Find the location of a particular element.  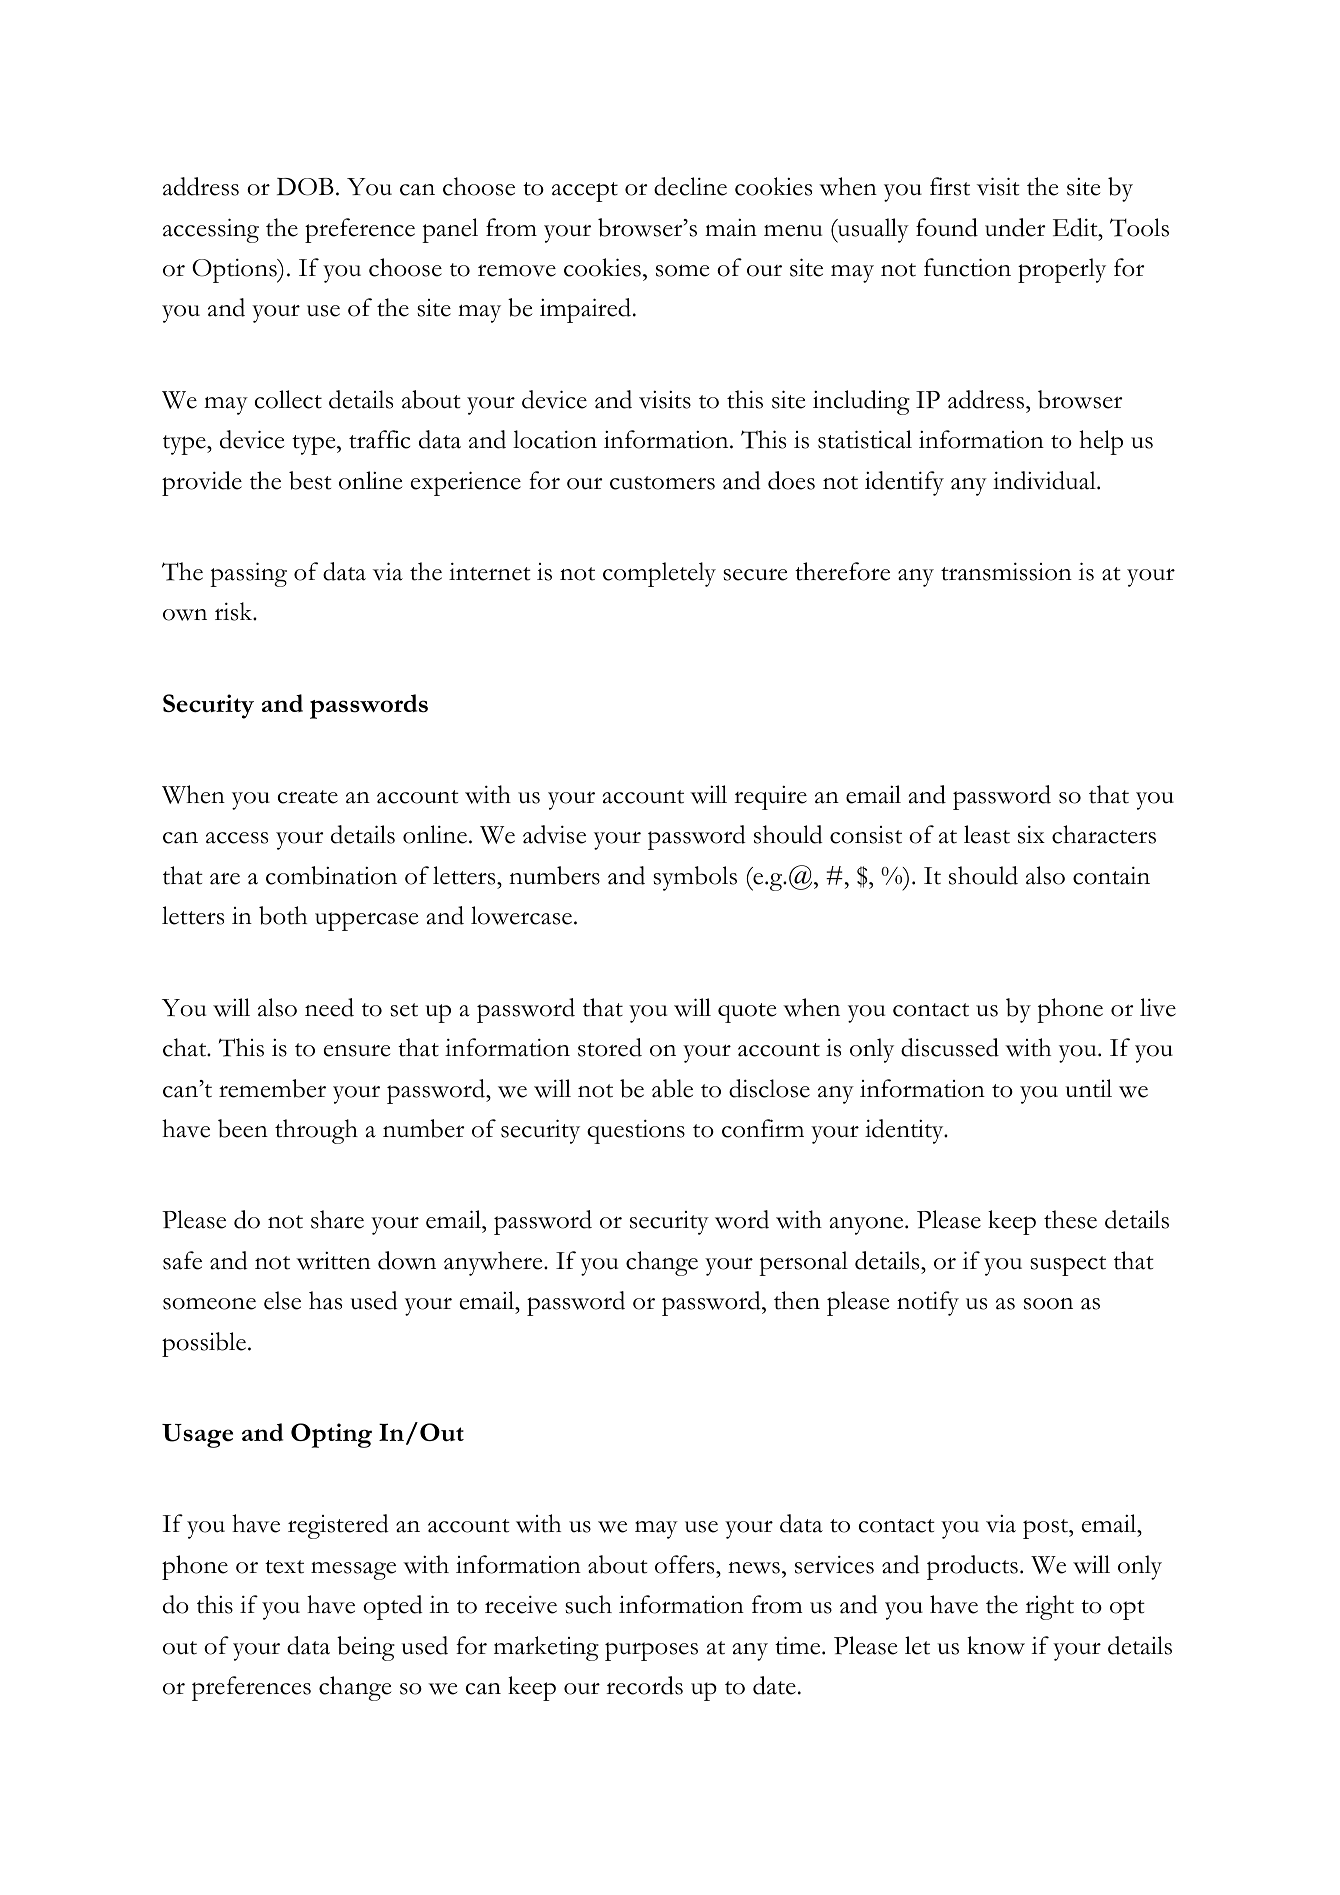

right is located at coordinates (1049, 1607).
